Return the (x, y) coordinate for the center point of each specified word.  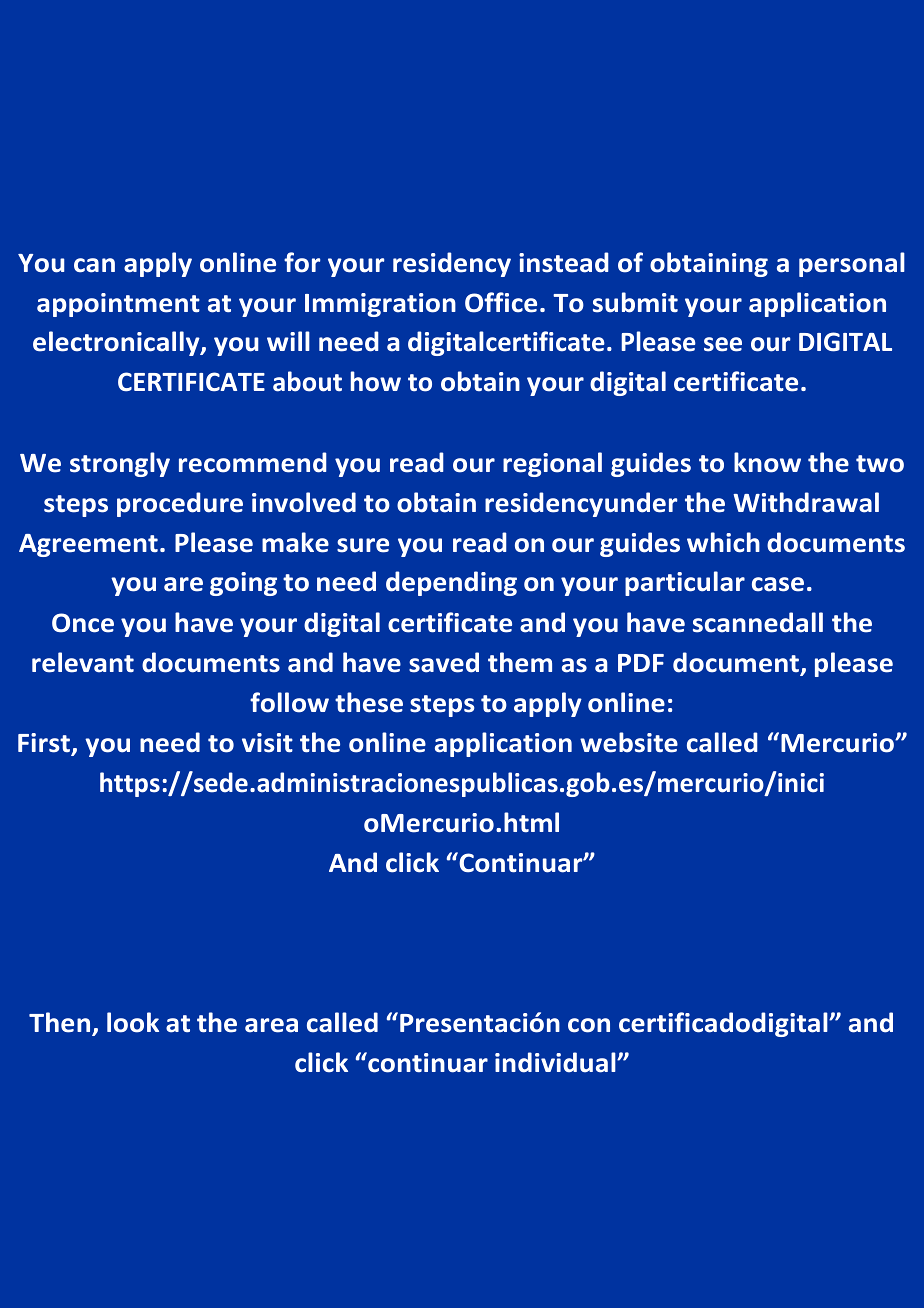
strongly (120, 464)
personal (852, 264)
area (271, 1025)
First (45, 744)
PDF (641, 663)
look (133, 1022)
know (767, 462)
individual (556, 1062)
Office (501, 302)
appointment (118, 305)
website (629, 742)
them (520, 662)
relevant (83, 662)
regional (552, 464)
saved (444, 662)
